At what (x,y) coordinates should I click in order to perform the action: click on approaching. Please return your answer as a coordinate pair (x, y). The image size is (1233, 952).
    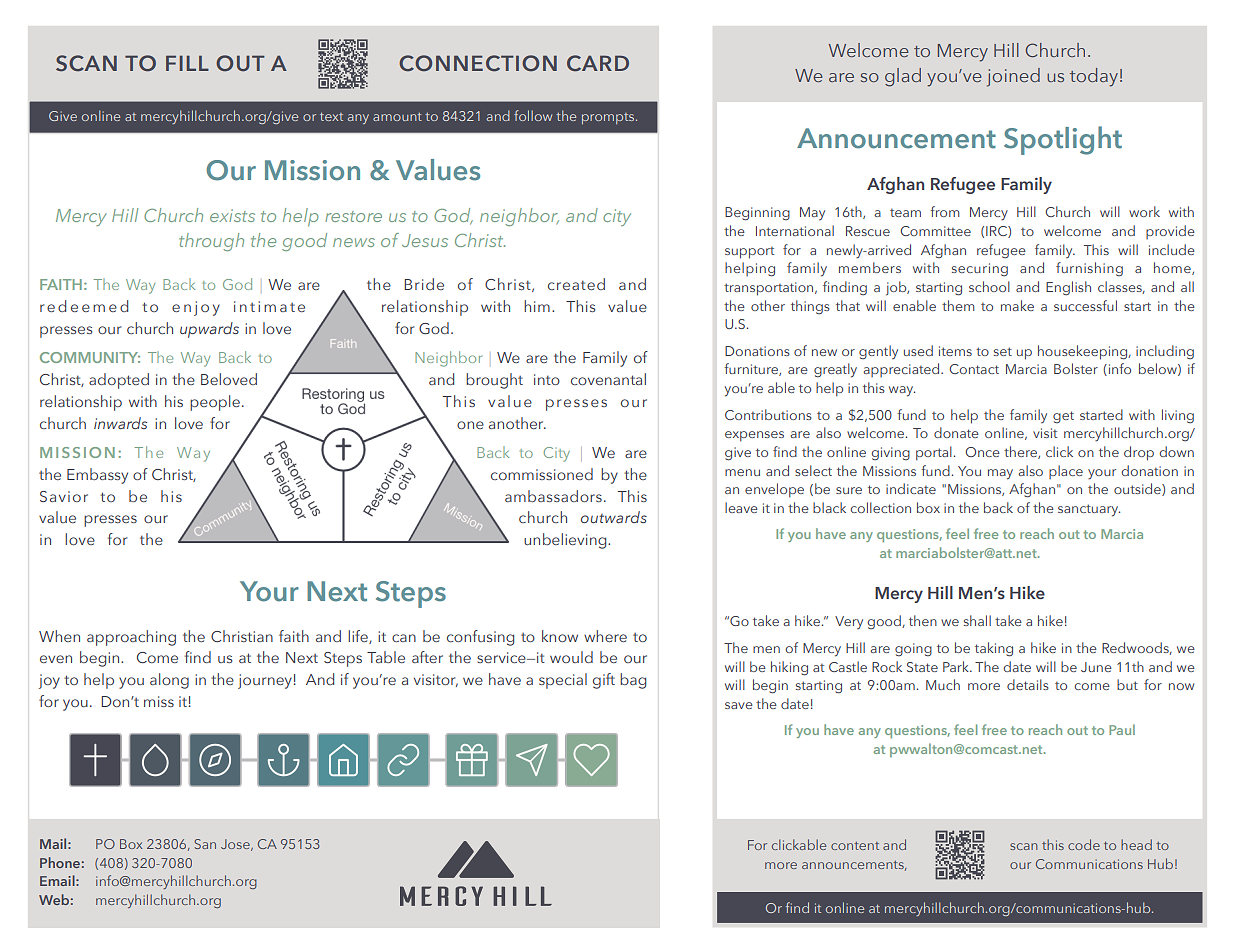
    Looking at the image, I should click on (131, 638).
